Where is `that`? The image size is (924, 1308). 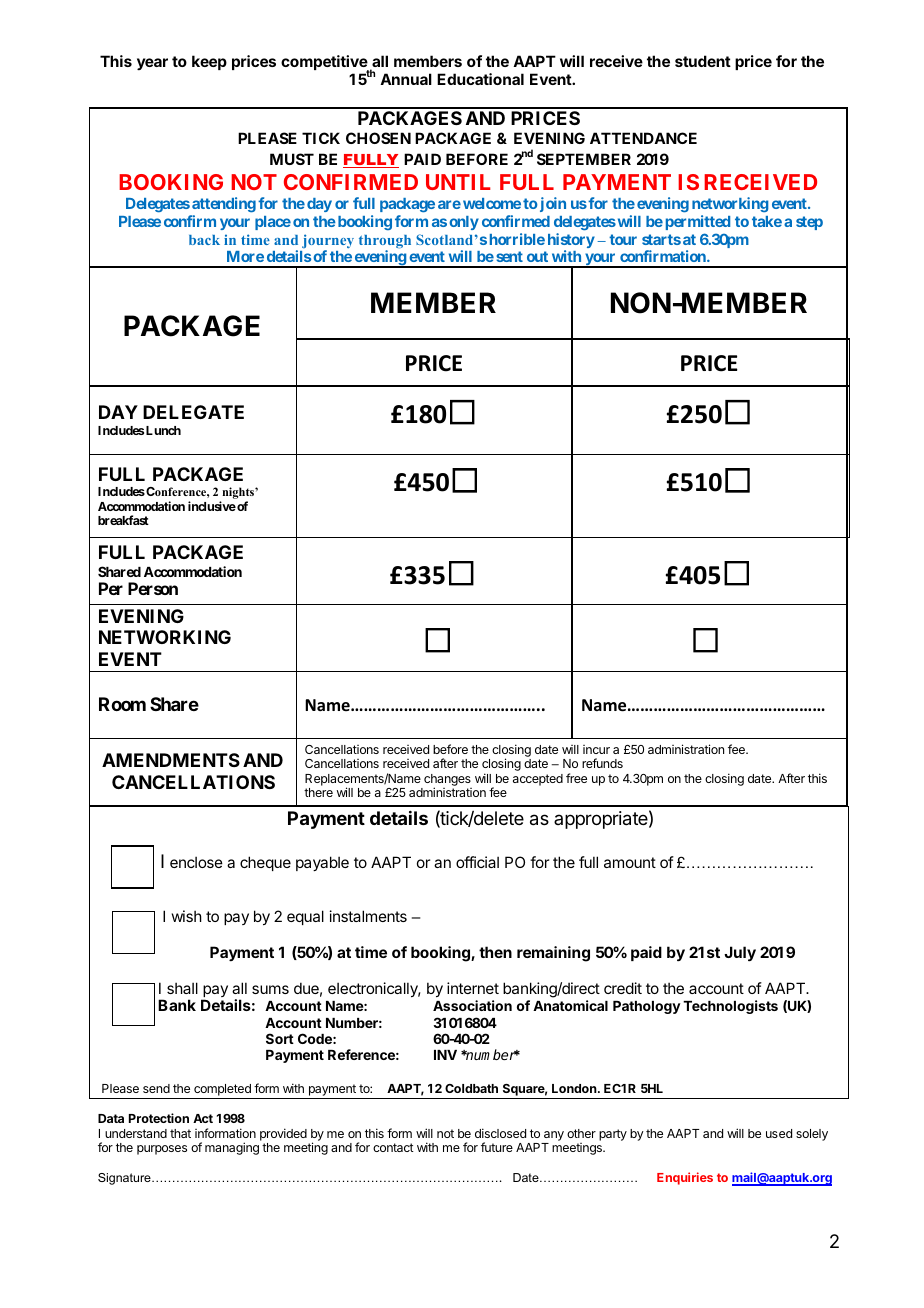 that is located at coordinates (180, 1133).
